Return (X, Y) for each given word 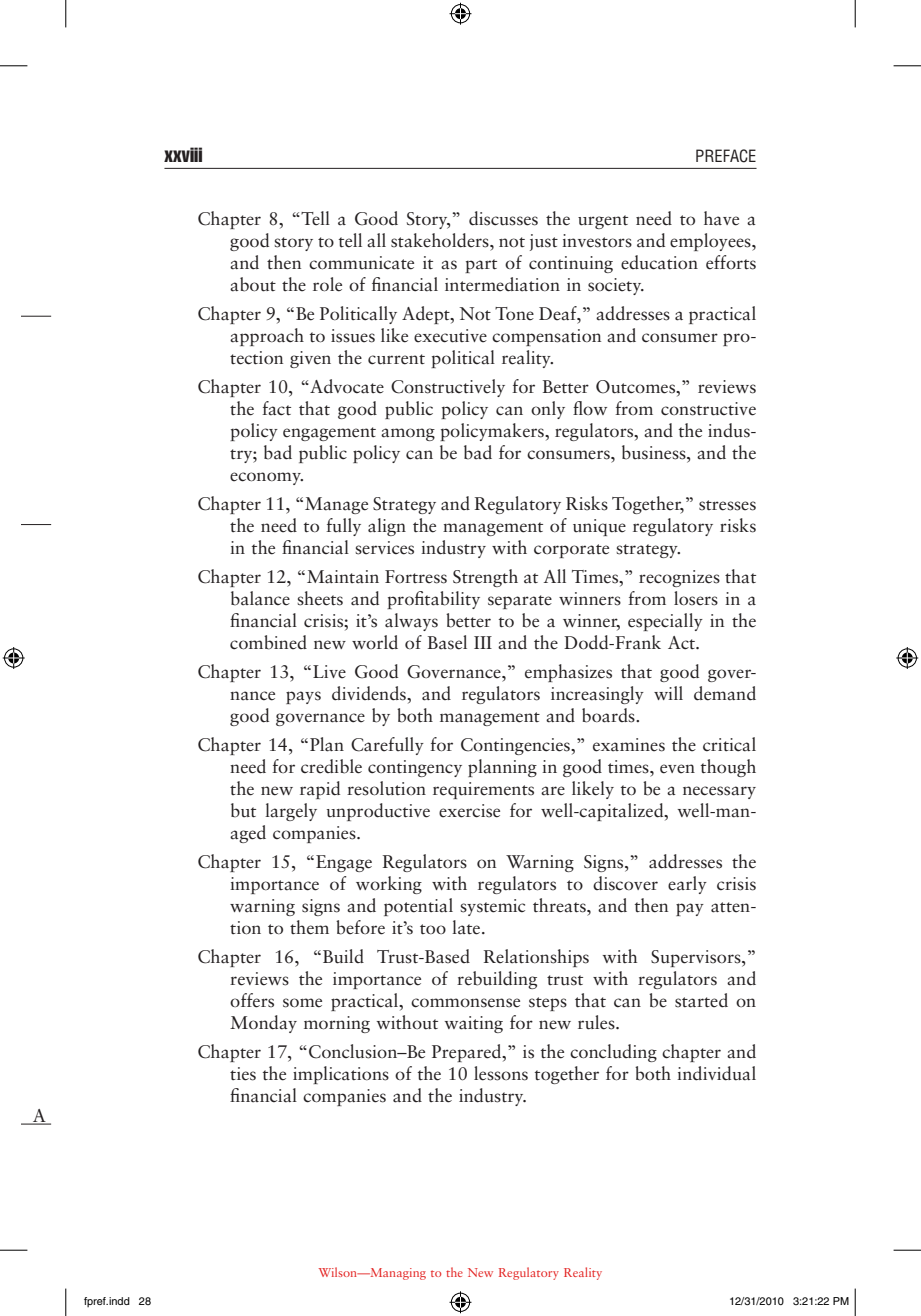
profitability (433, 600)
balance (260, 598)
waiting (473, 1024)
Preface (726, 156)
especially (665, 622)
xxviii (183, 154)
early (687, 885)
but (243, 810)
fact (276, 408)
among (408, 434)
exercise (469, 811)
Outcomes (636, 387)
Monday (263, 1024)
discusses (503, 218)
